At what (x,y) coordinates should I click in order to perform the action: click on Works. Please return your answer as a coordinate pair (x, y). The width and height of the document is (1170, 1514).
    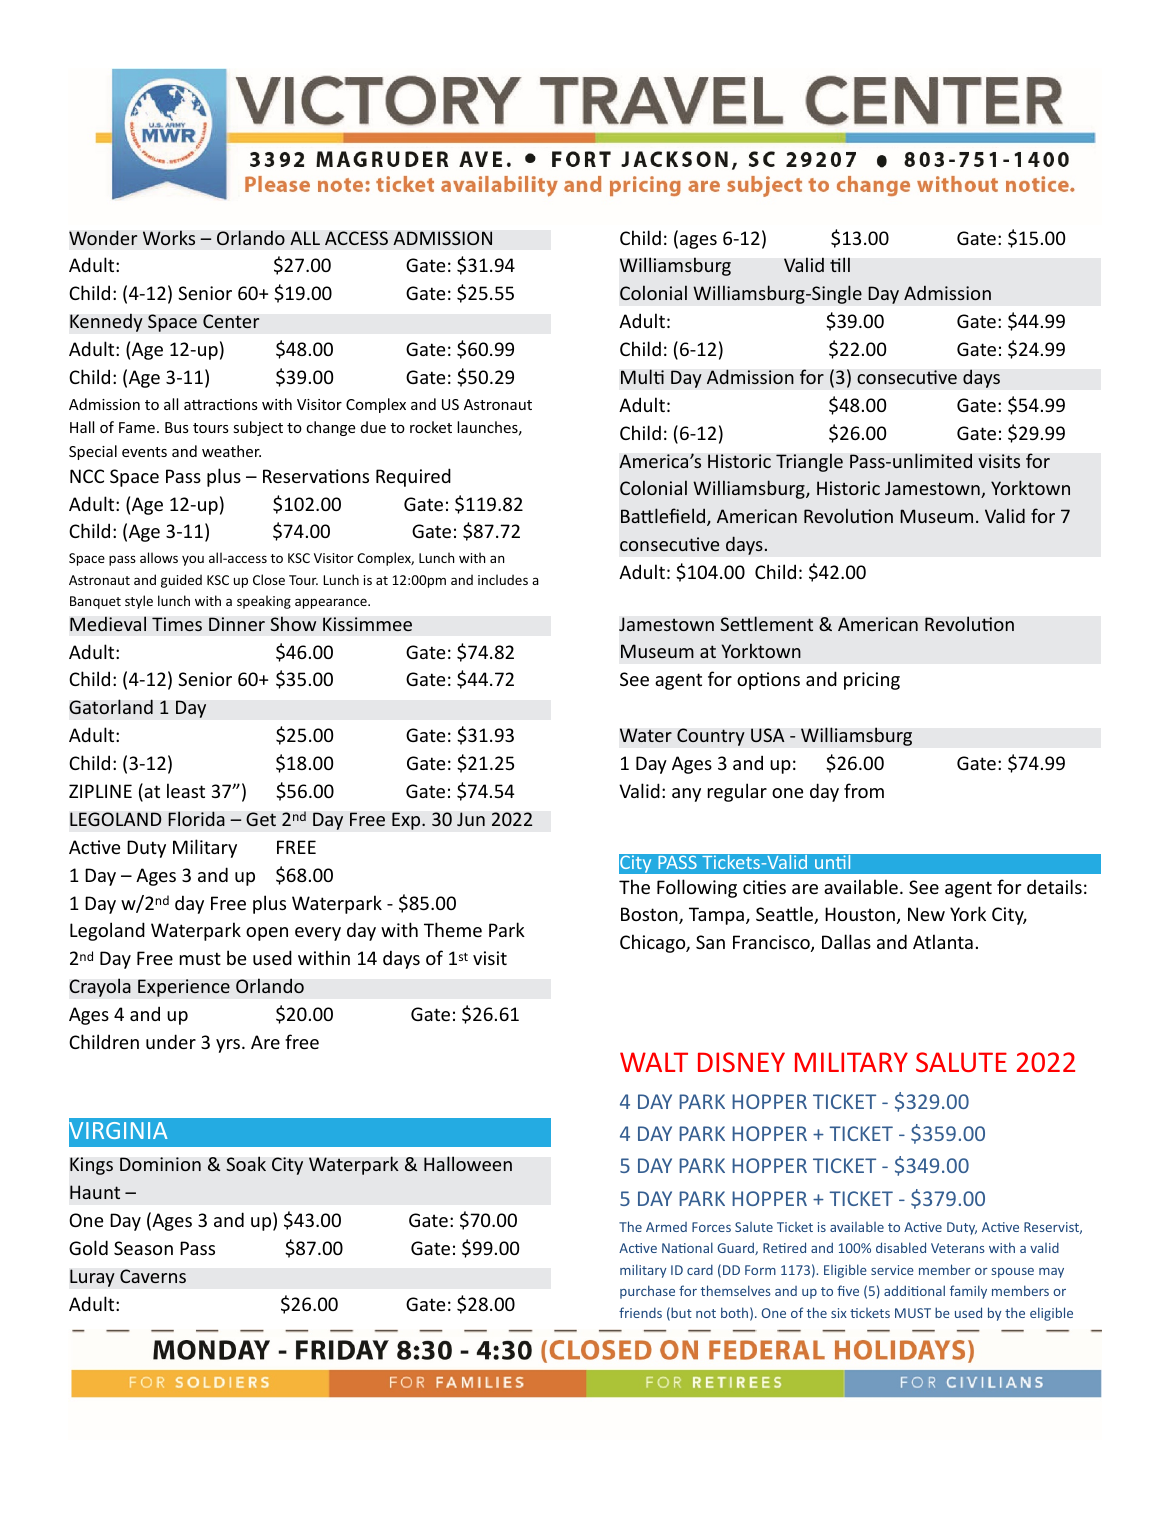
    Looking at the image, I should click on (169, 238).
